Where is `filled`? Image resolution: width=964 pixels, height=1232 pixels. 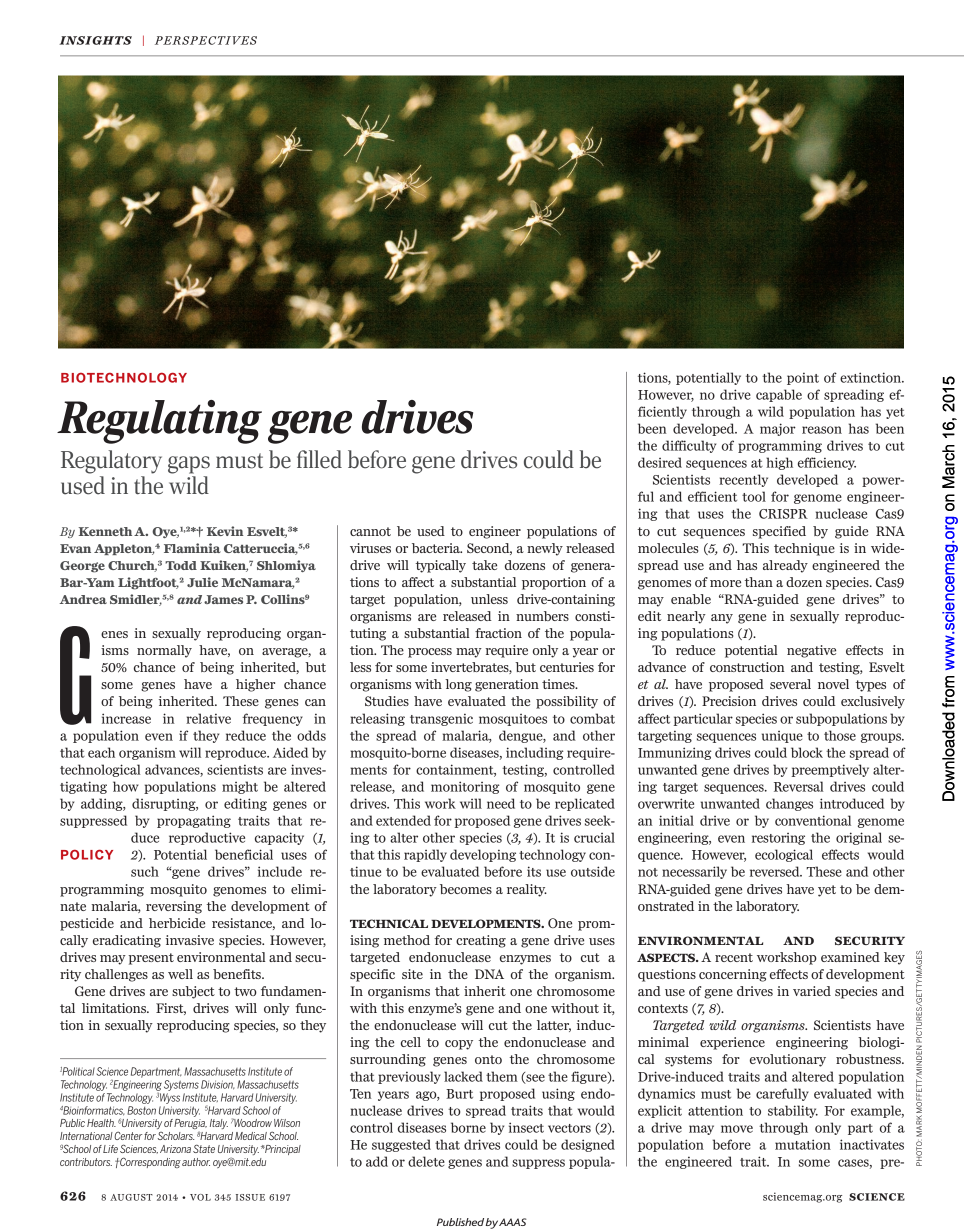 filled is located at coordinates (319, 459).
